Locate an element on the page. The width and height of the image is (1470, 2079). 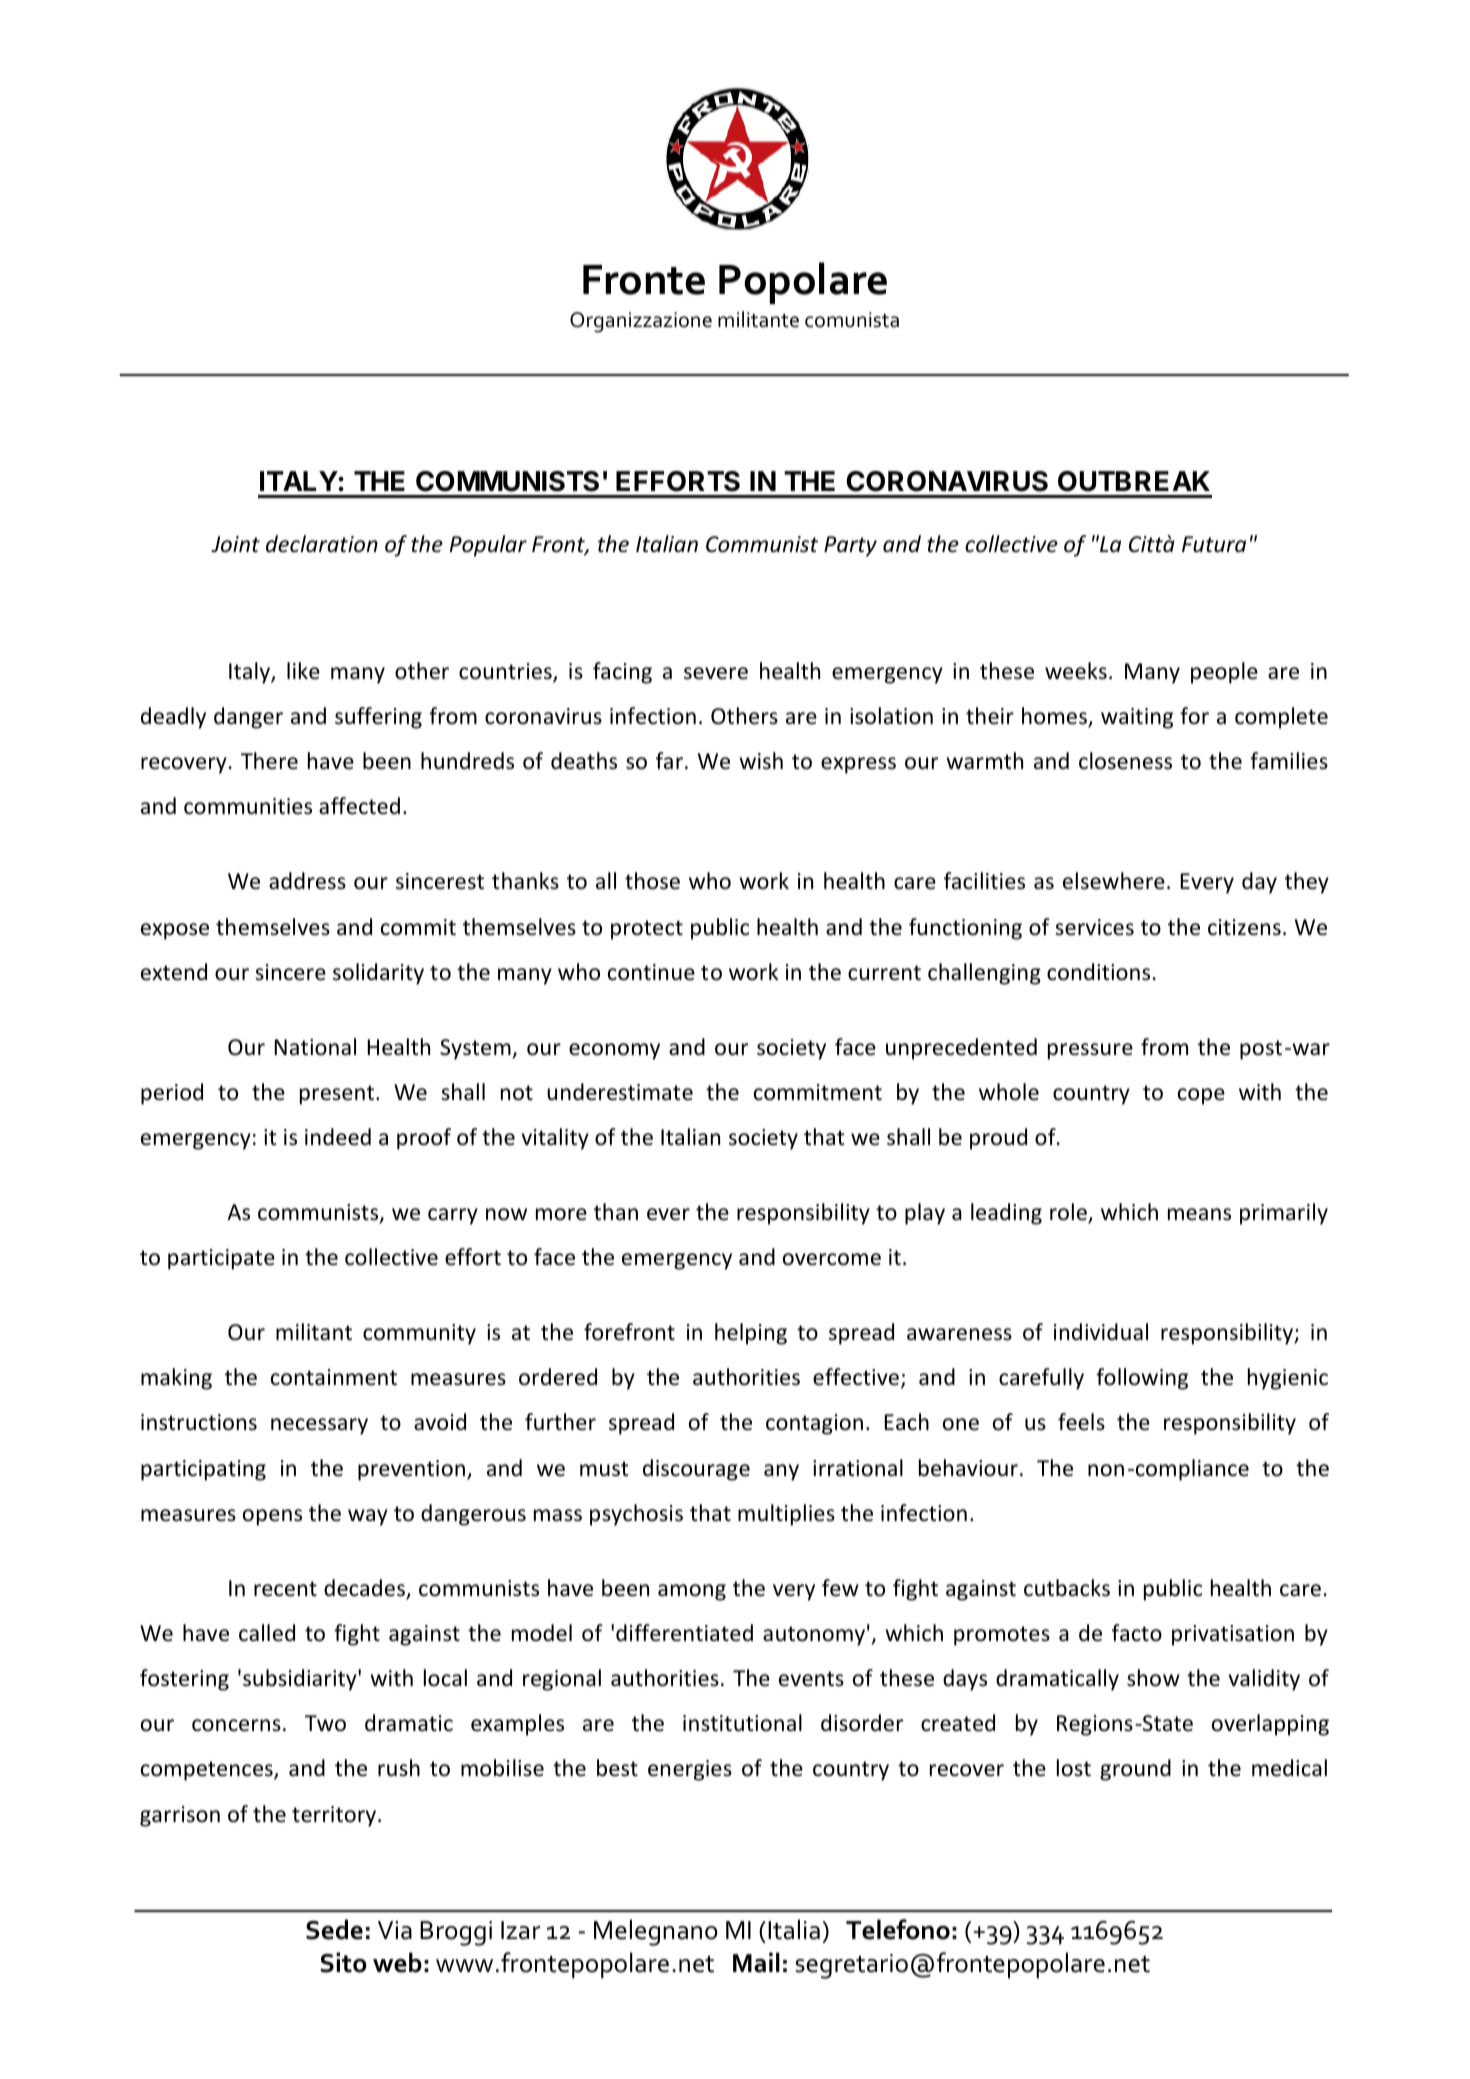
continue is located at coordinates (651, 972).
